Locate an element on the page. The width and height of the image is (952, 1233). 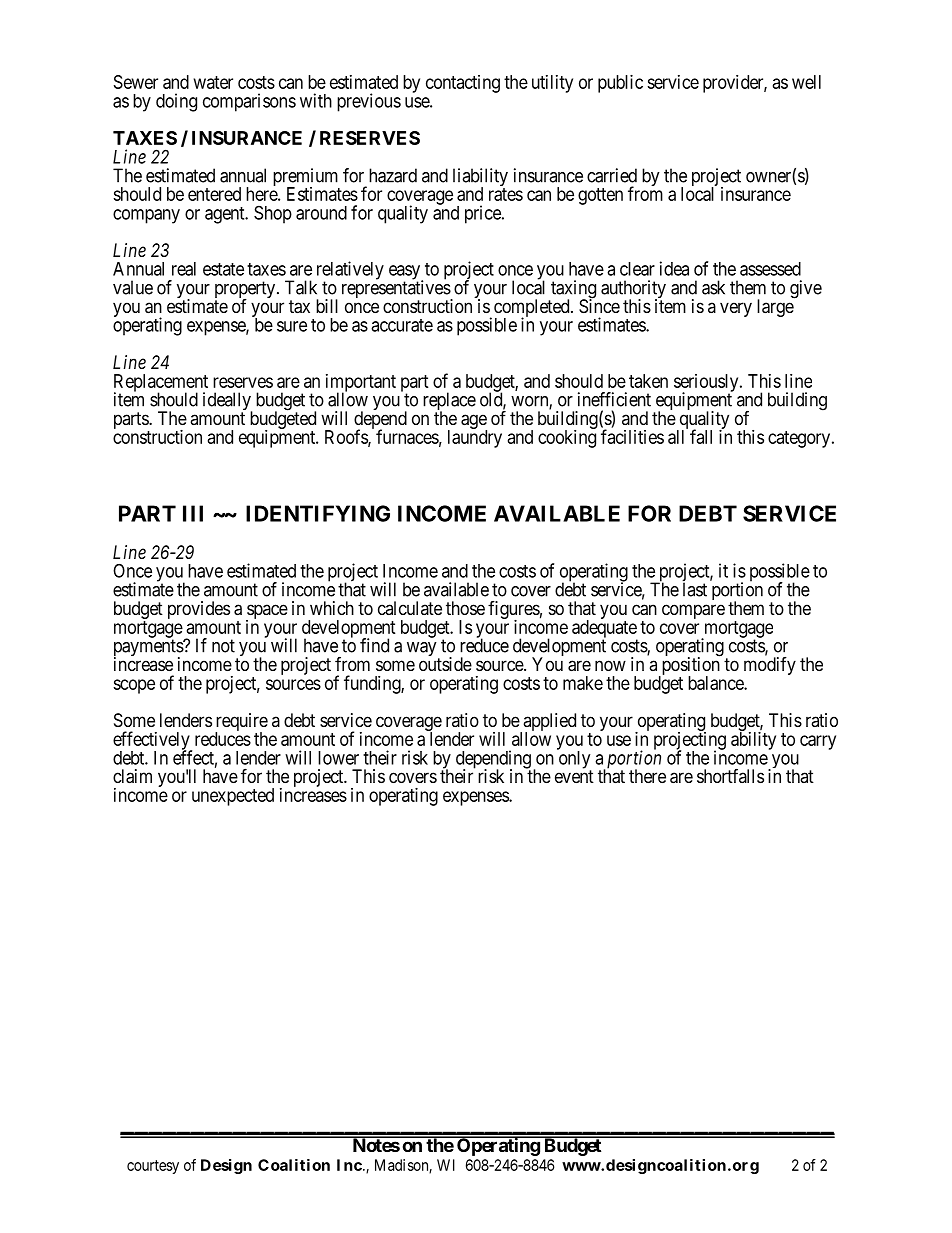
III is located at coordinates (193, 513).
